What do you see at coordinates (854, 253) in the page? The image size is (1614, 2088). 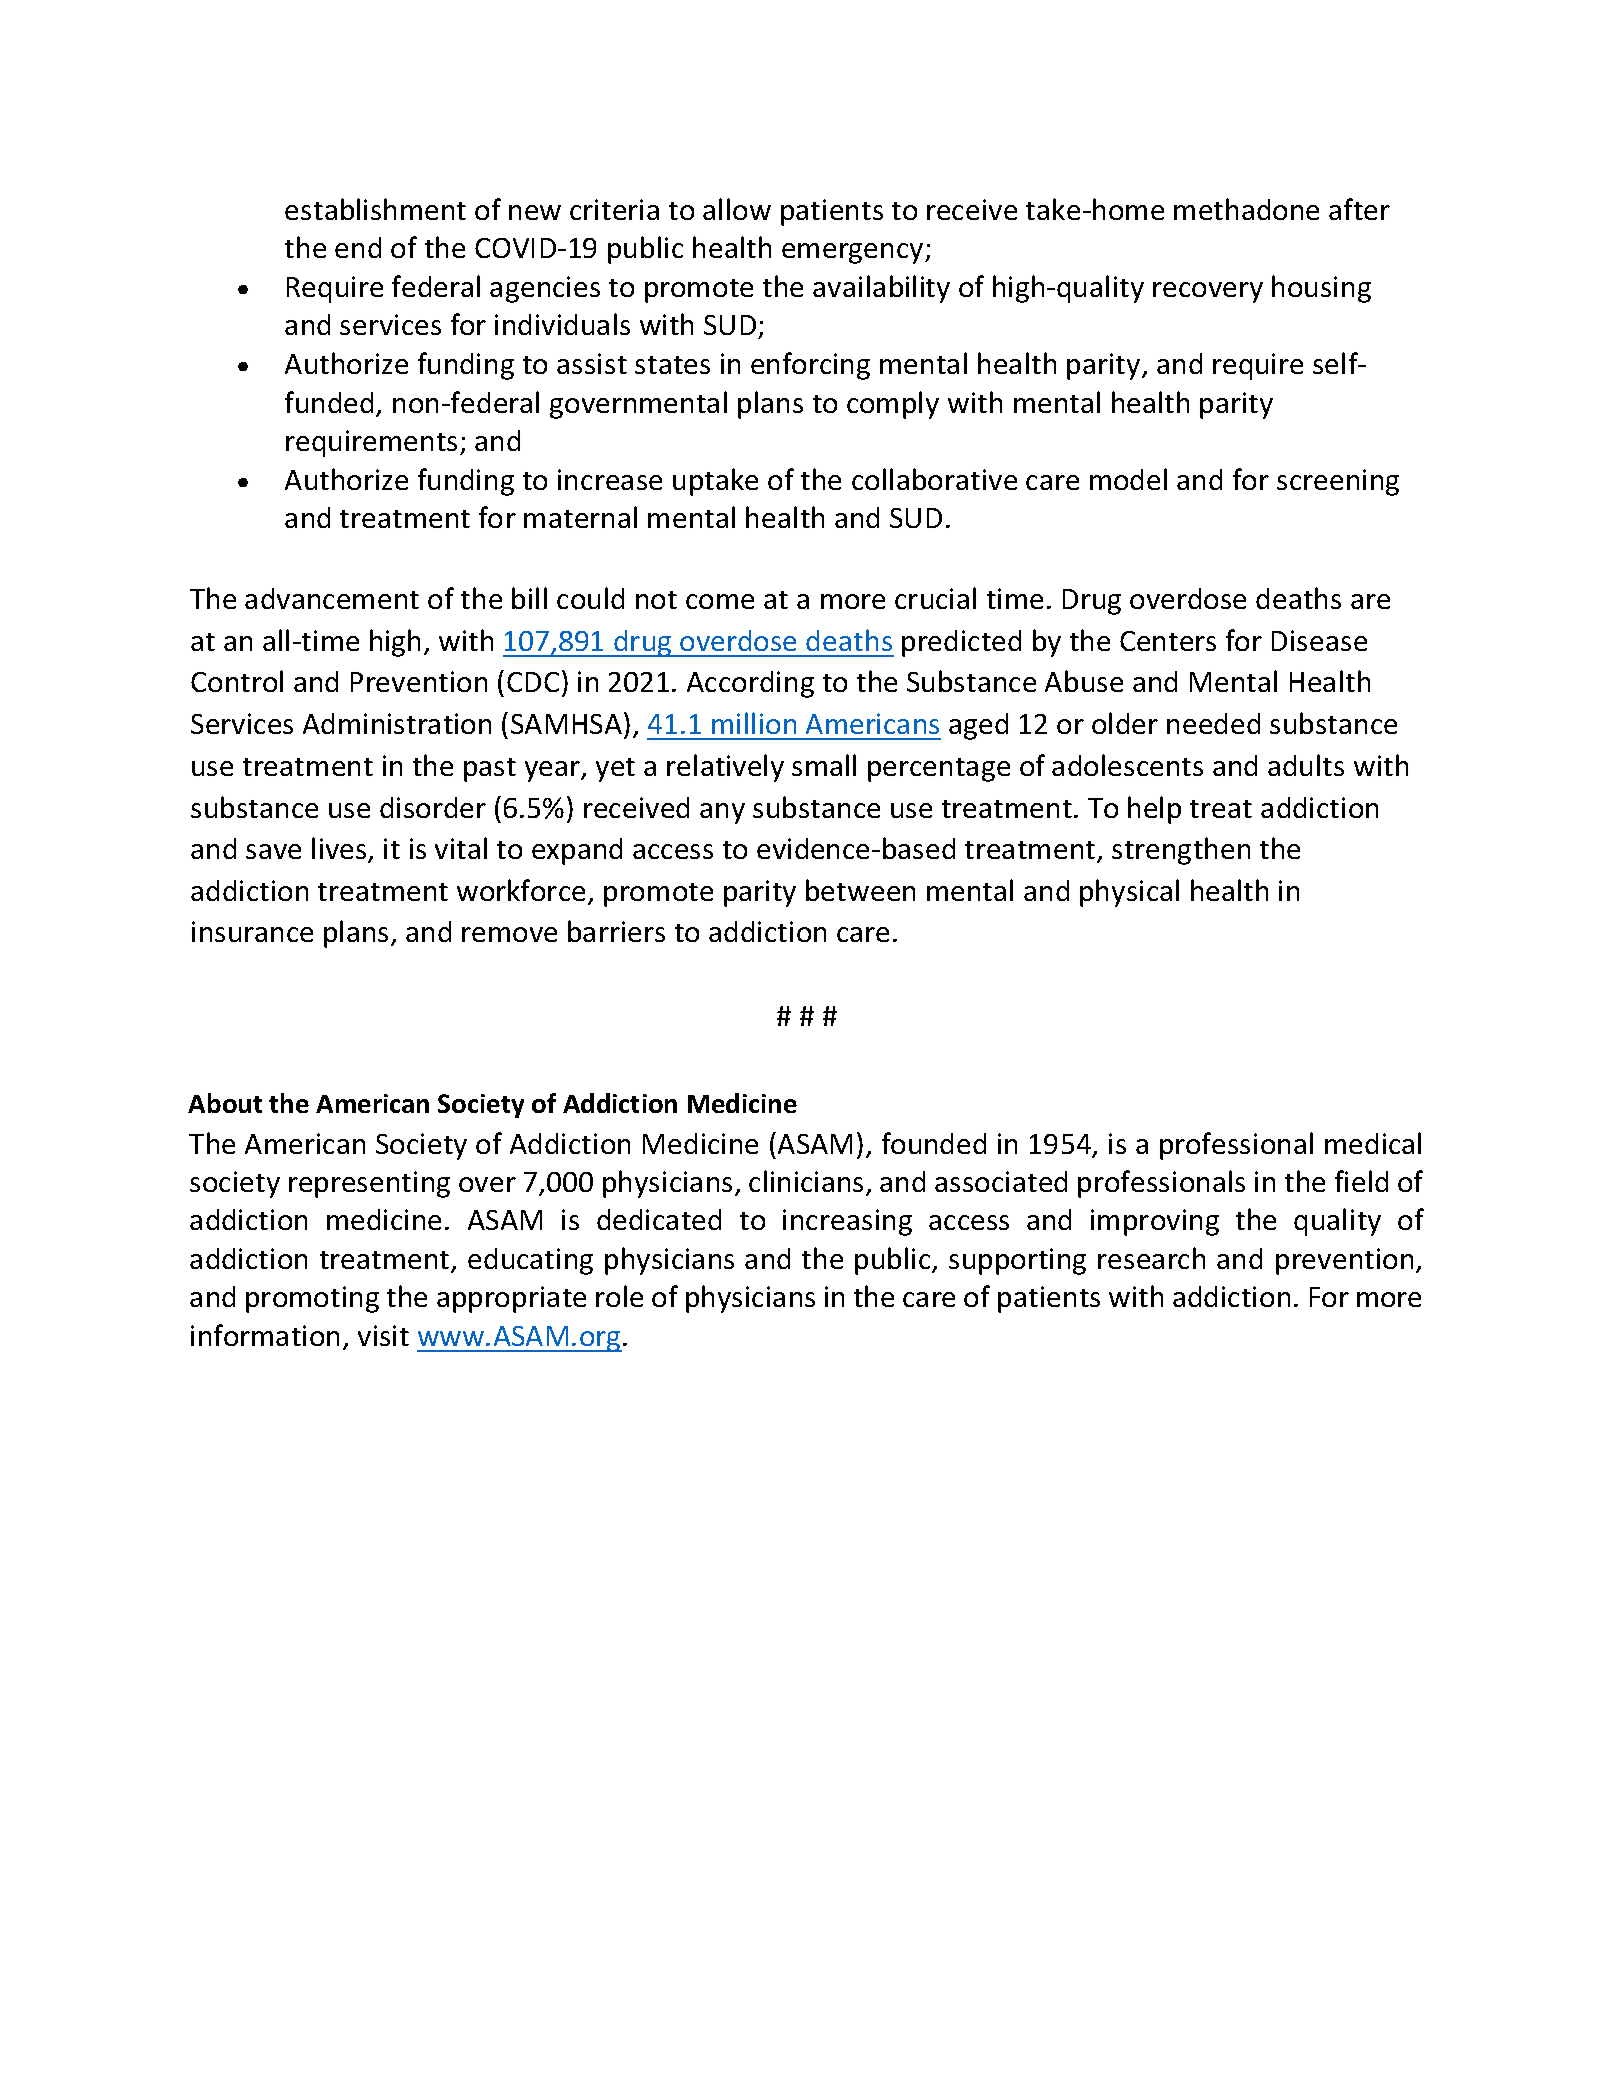 I see `emergency` at bounding box center [854, 253].
